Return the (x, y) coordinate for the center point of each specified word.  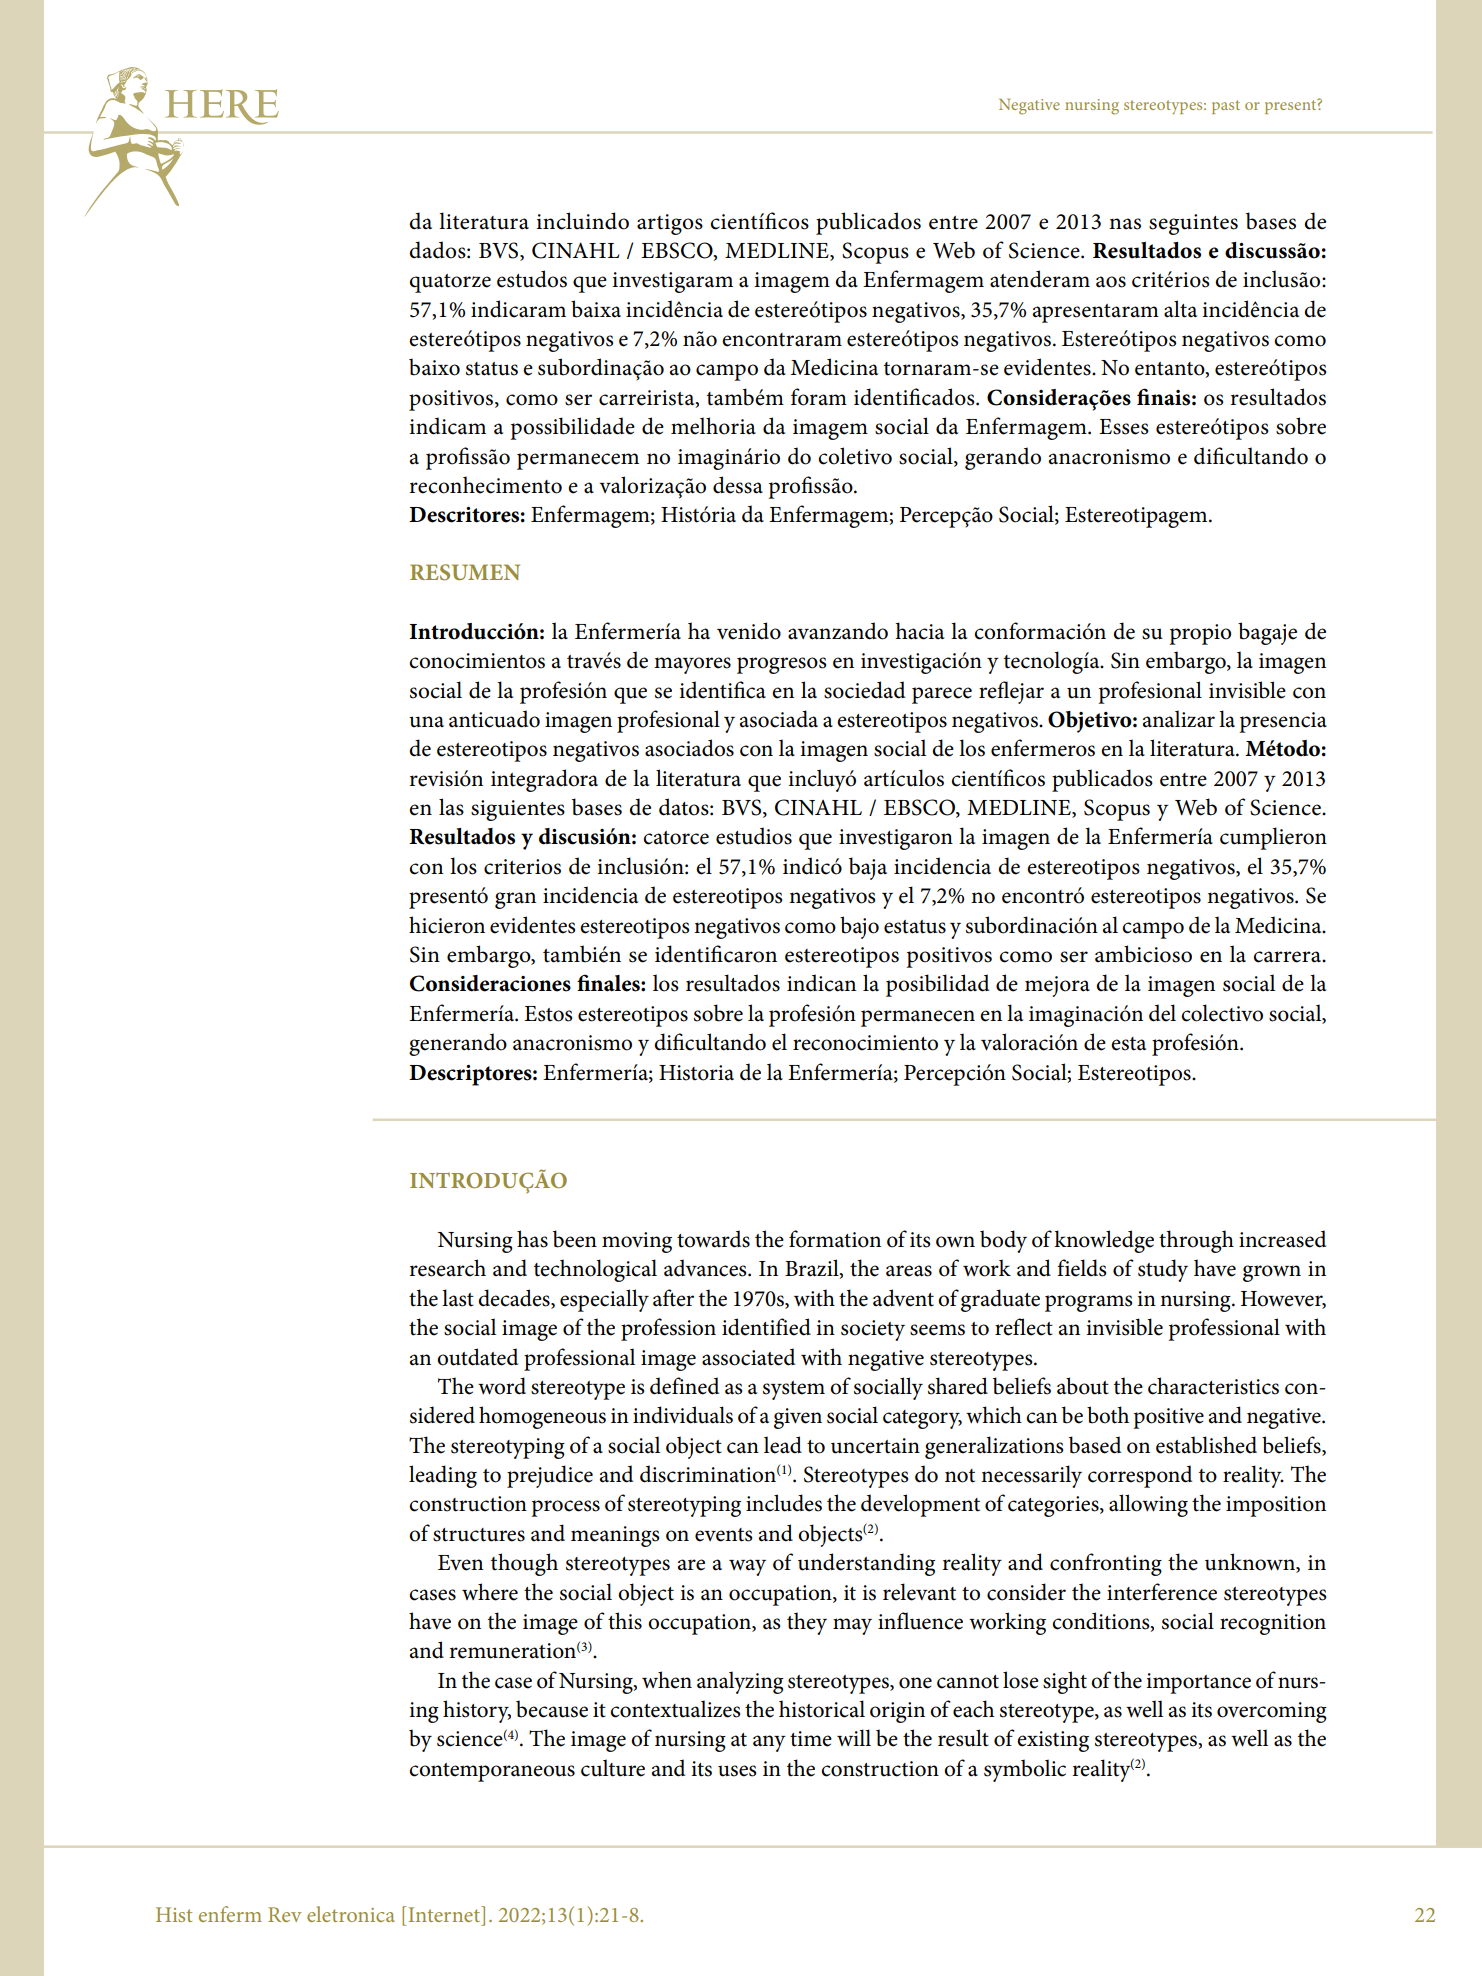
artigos (670, 224)
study (1163, 1270)
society (873, 1330)
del (1162, 1013)
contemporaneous (492, 1772)
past (1226, 107)
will (854, 1737)
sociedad (864, 690)
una (426, 722)
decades (515, 1299)
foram (819, 397)
